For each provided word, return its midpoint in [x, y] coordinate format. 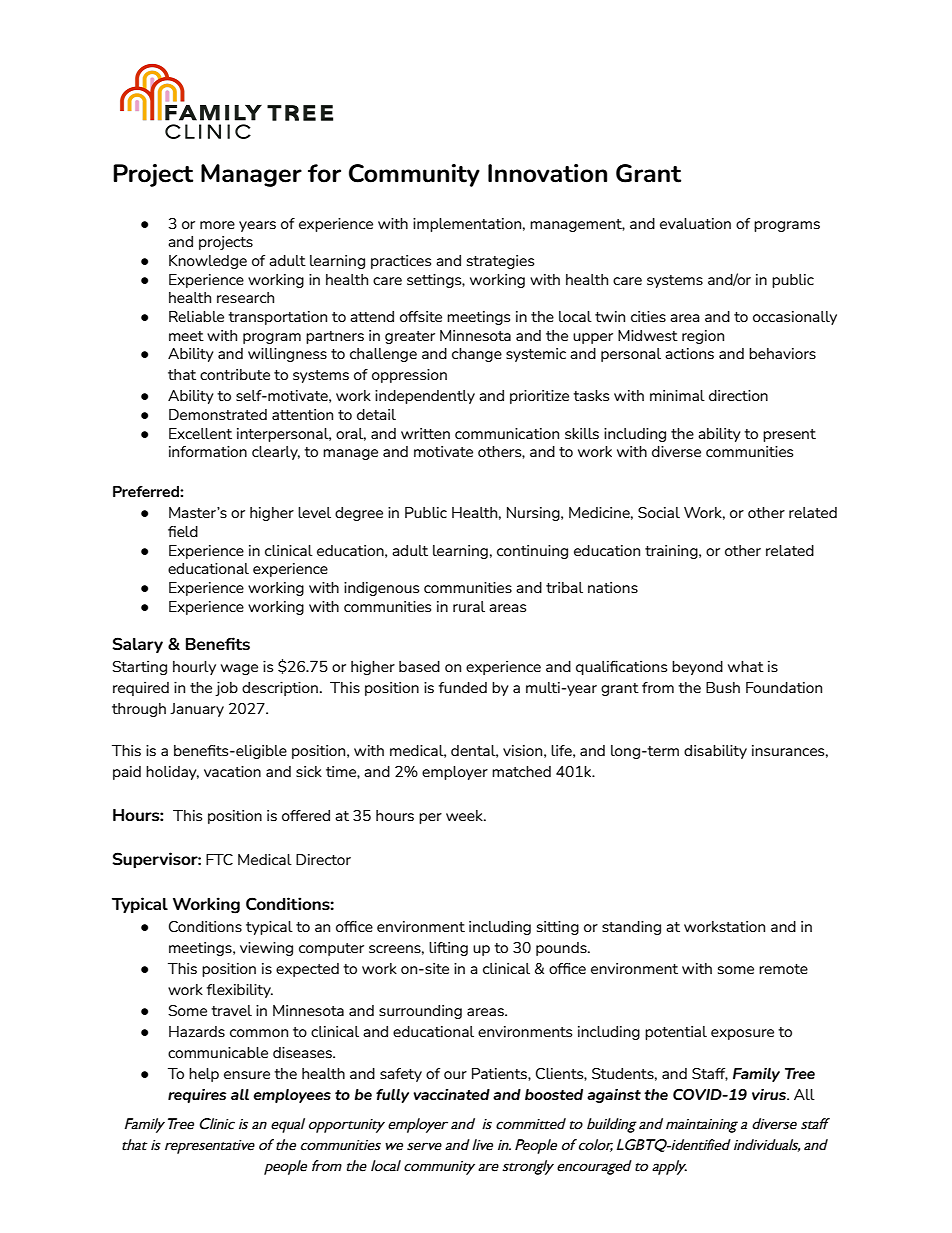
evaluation [695, 223]
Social [659, 512]
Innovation [547, 173]
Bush [723, 687]
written [425, 433]
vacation [232, 771]
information [208, 451]
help [204, 1075]
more [217, 225]
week [465, 815]
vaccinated [451, 1094]
